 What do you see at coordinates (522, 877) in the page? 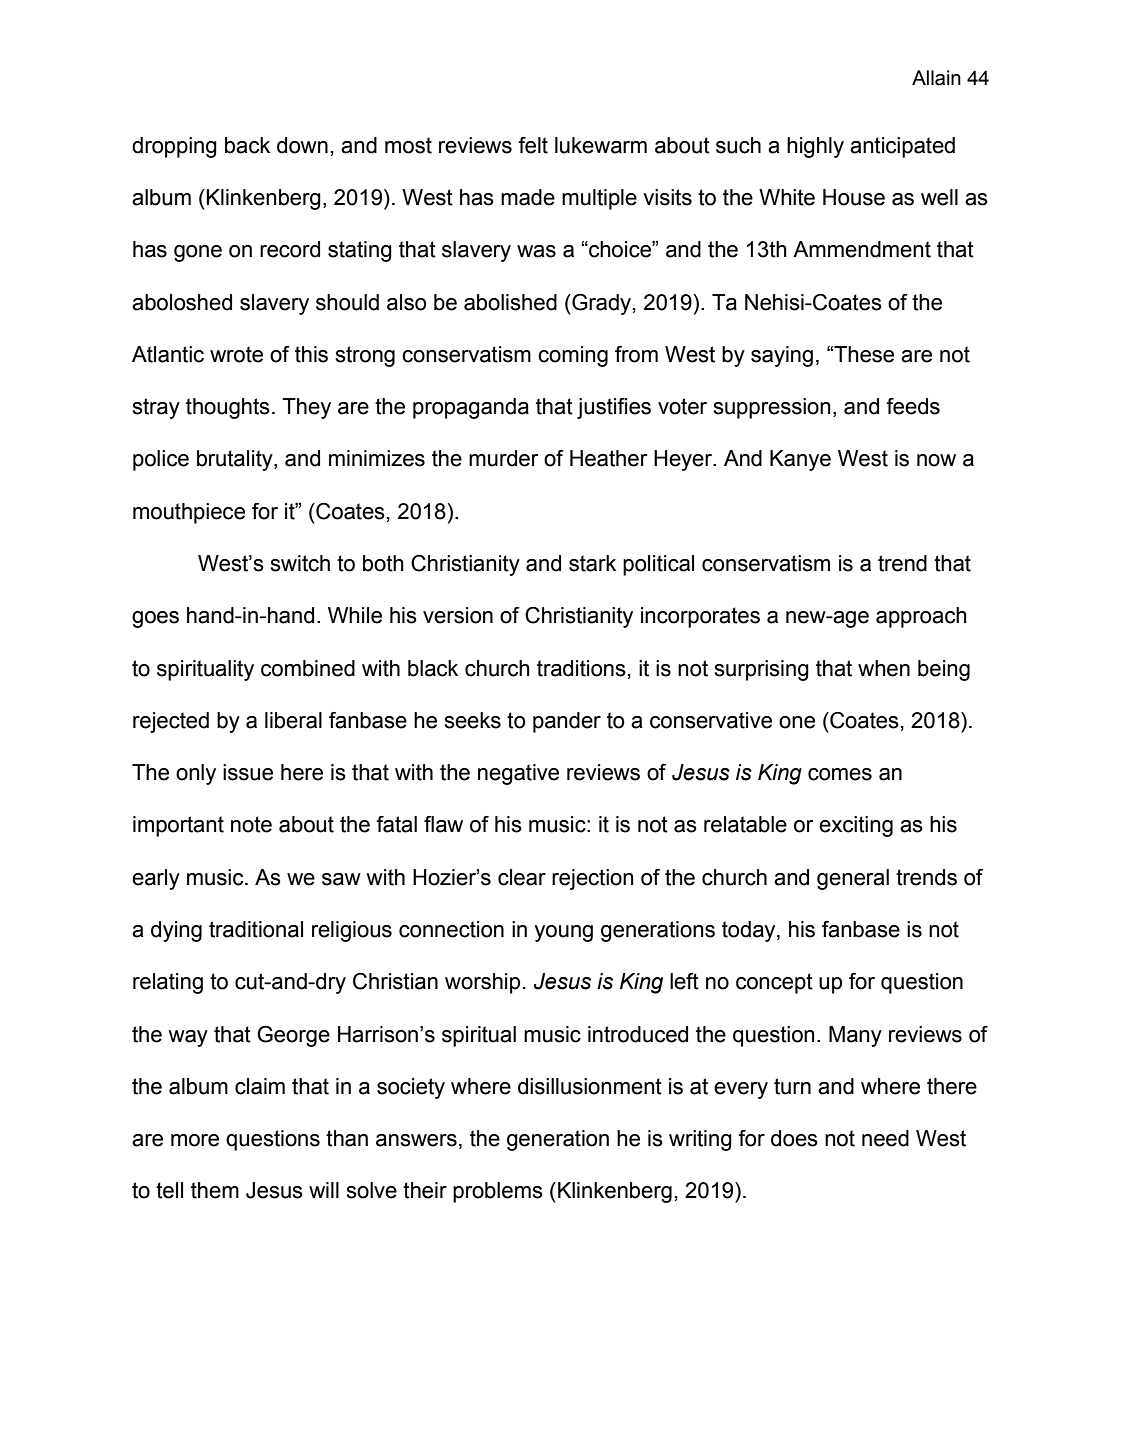
I see `clear` at bounding box center [522, 877].
